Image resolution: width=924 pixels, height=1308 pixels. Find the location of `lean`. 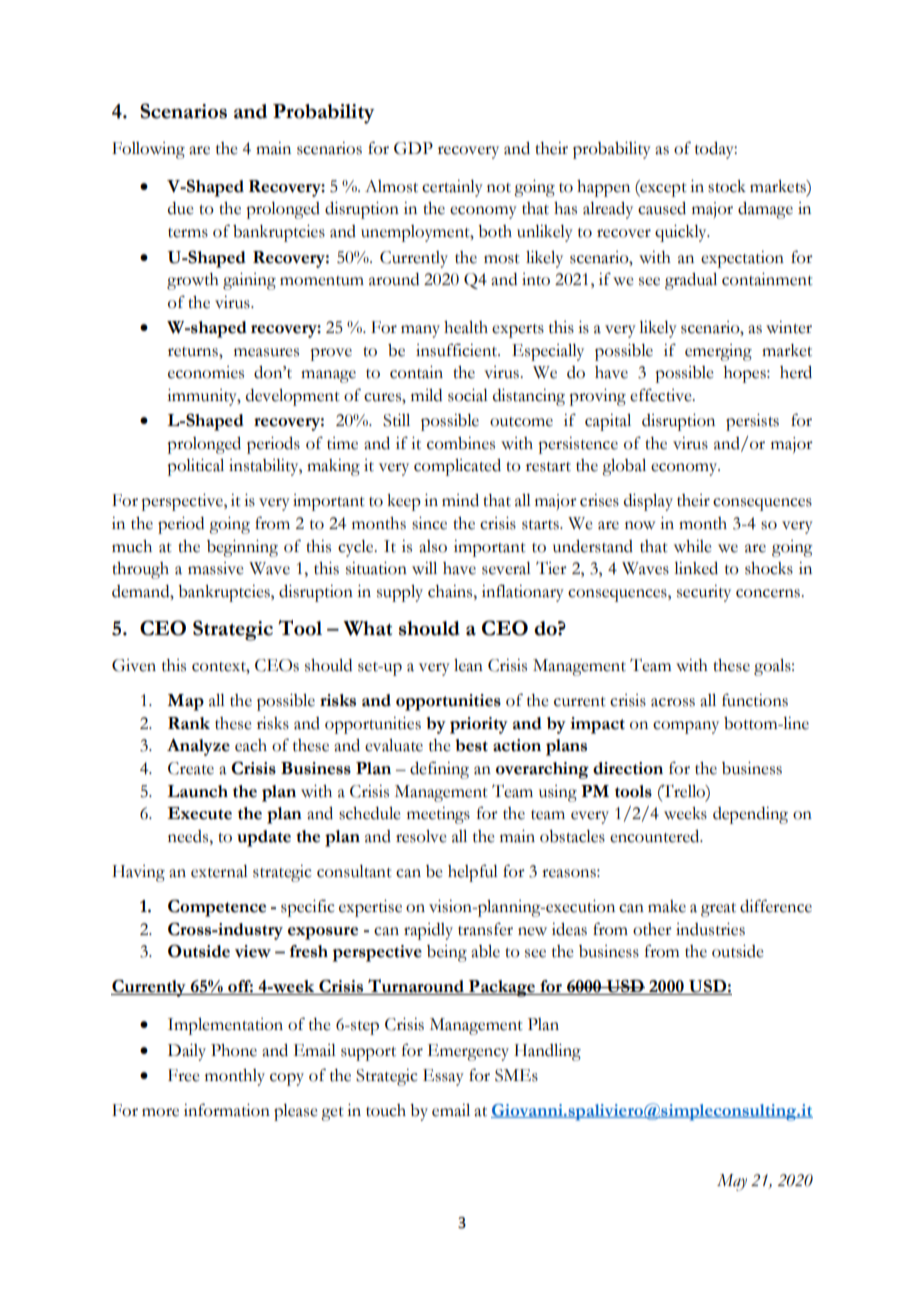

lean is located at coordinates (468, 665).
